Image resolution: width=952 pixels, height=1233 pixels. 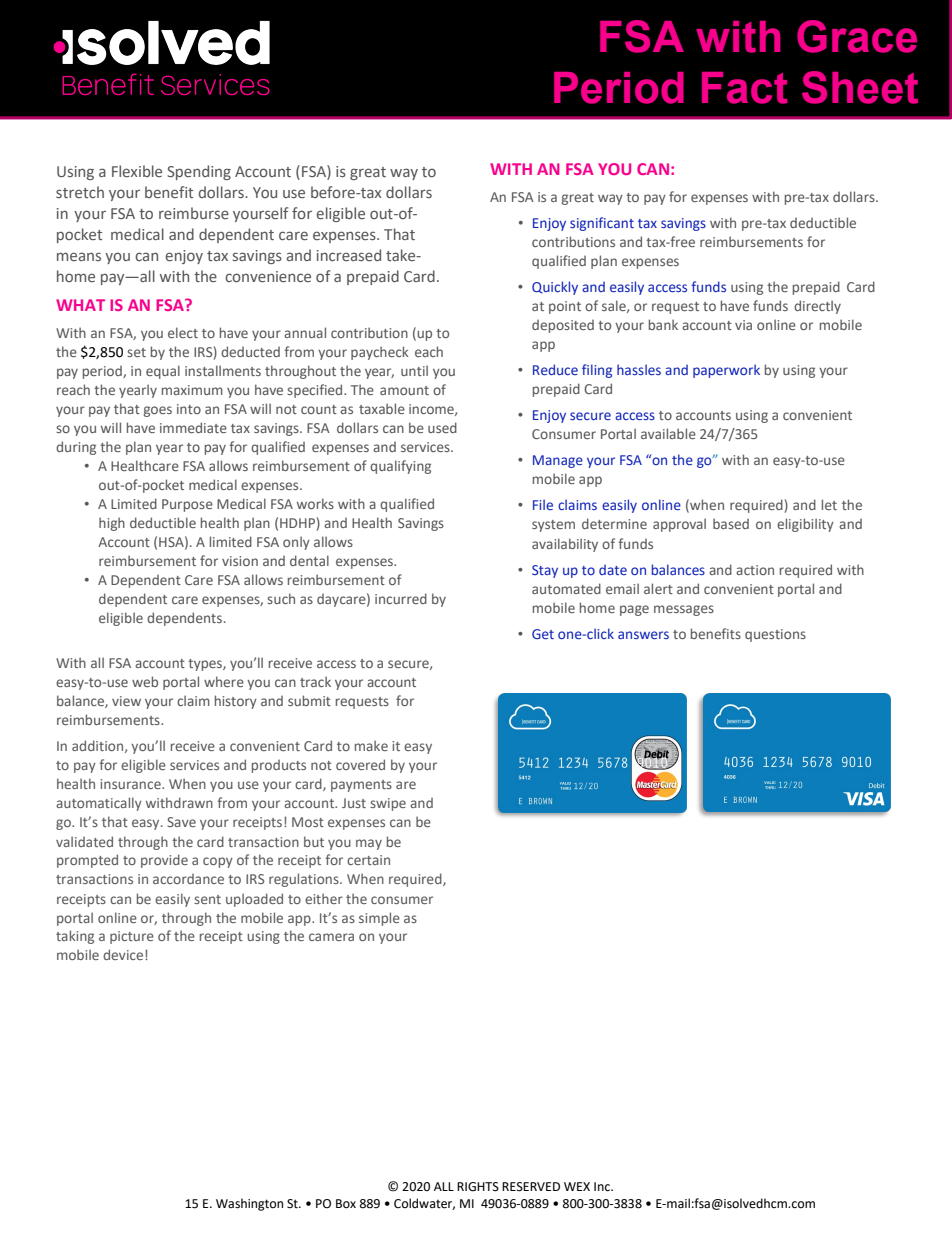 I want to click on Washington, so click(x=249, y=1204).
